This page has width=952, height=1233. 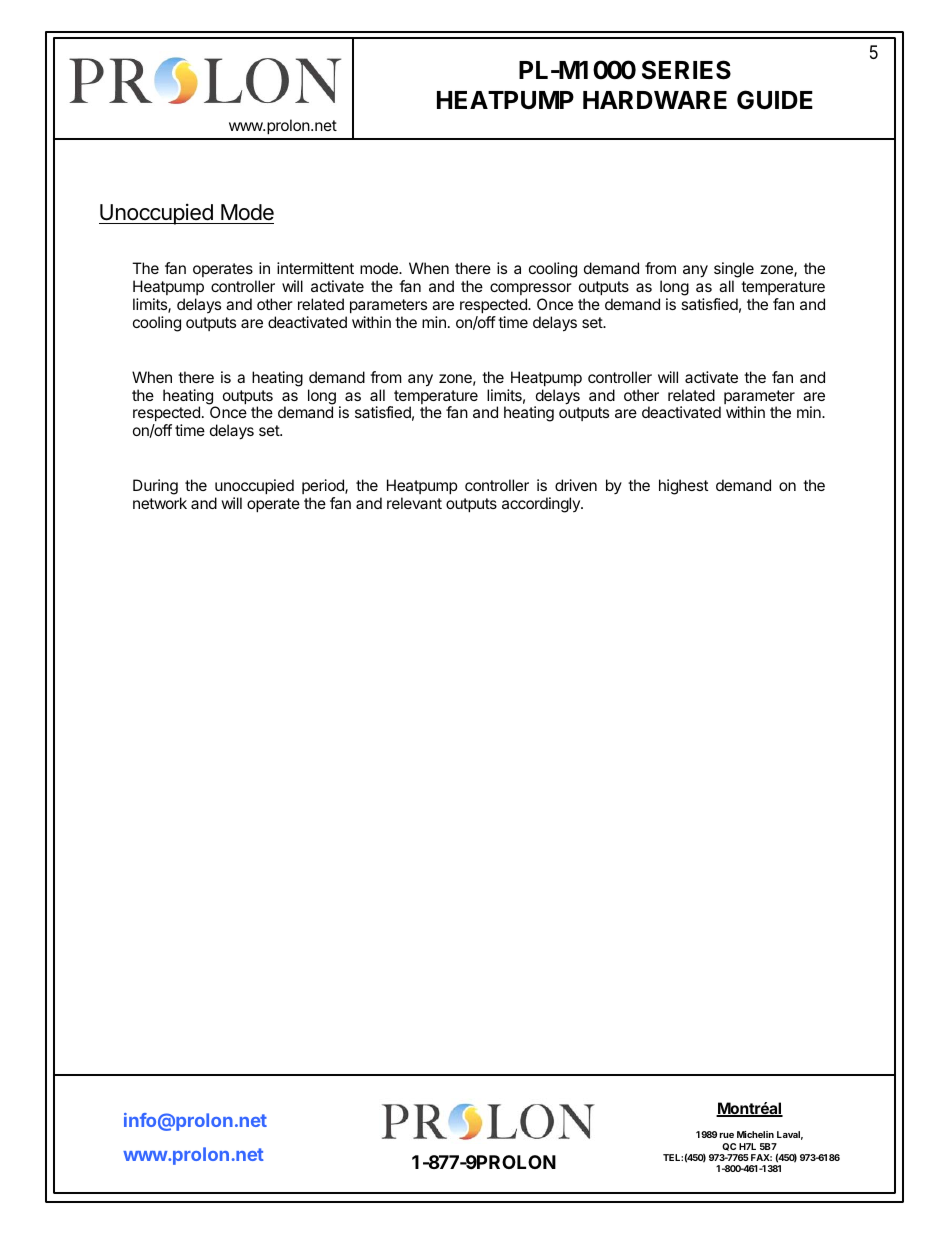 What do you see at coordinates (315, 268) in the page?
I see `intermittent` at bounding box center [315, 268].
